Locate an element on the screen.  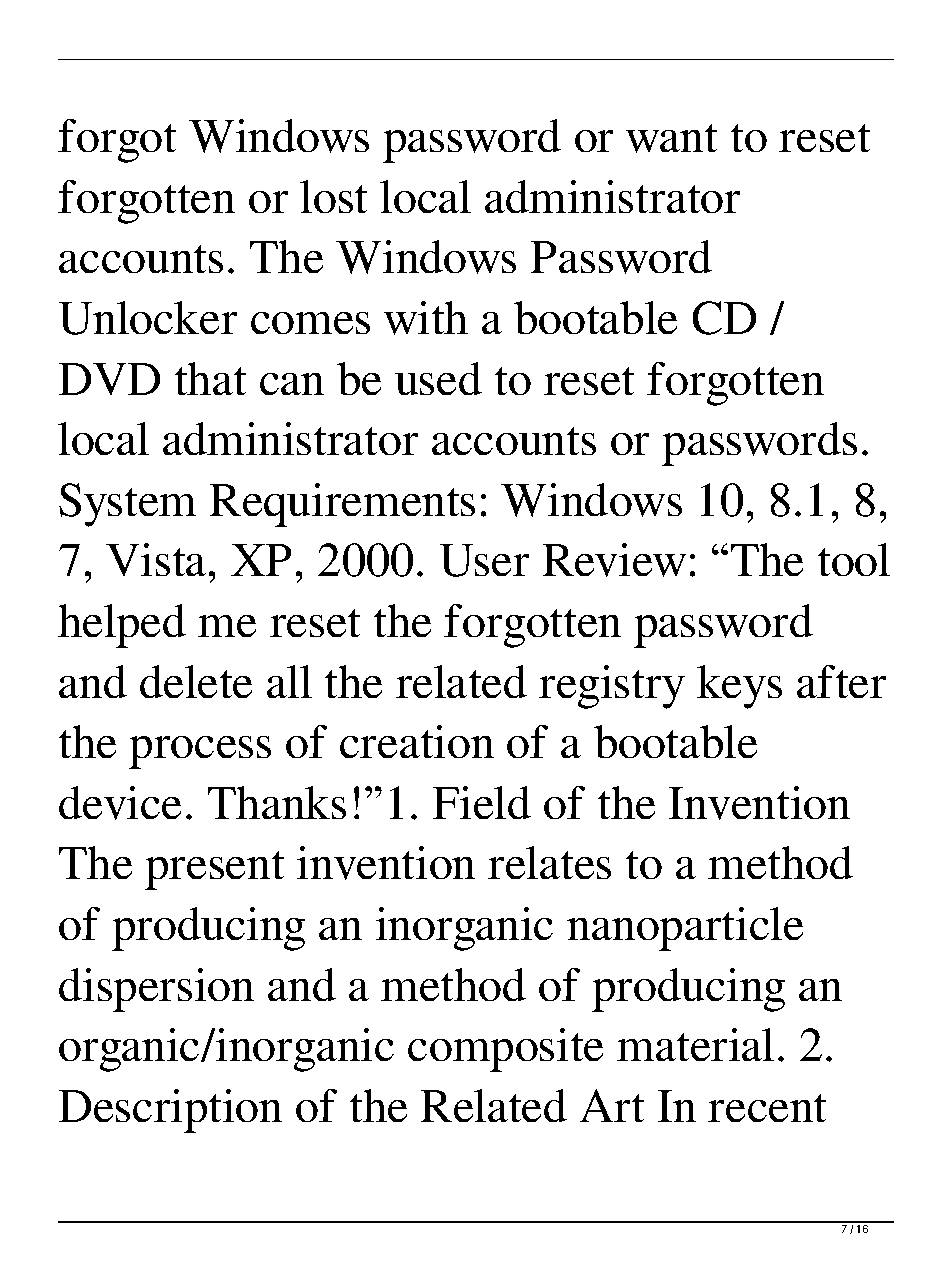
helped is located at coordinates (122, 626).
